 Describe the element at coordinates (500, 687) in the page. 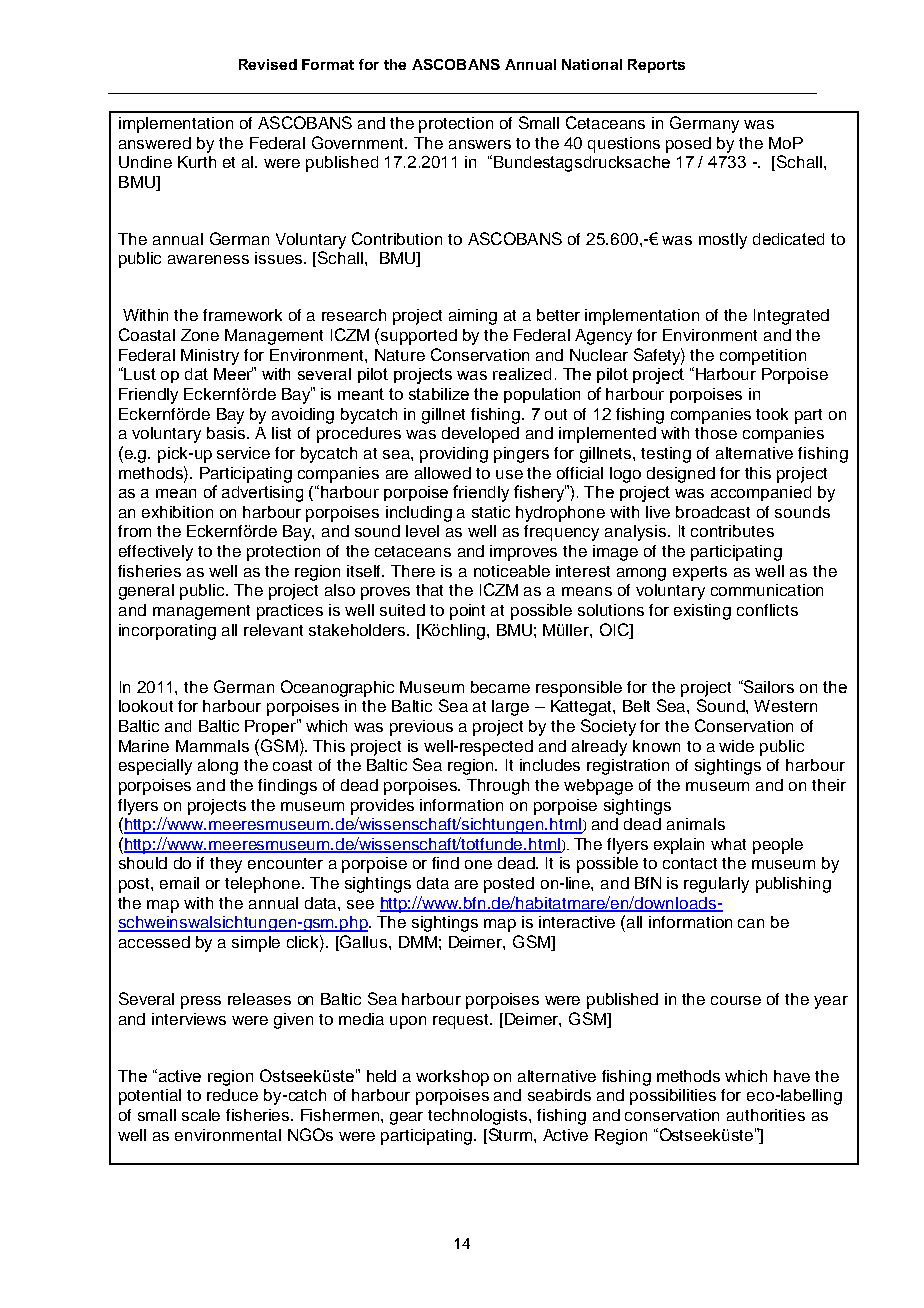

I see `became` at that location.
